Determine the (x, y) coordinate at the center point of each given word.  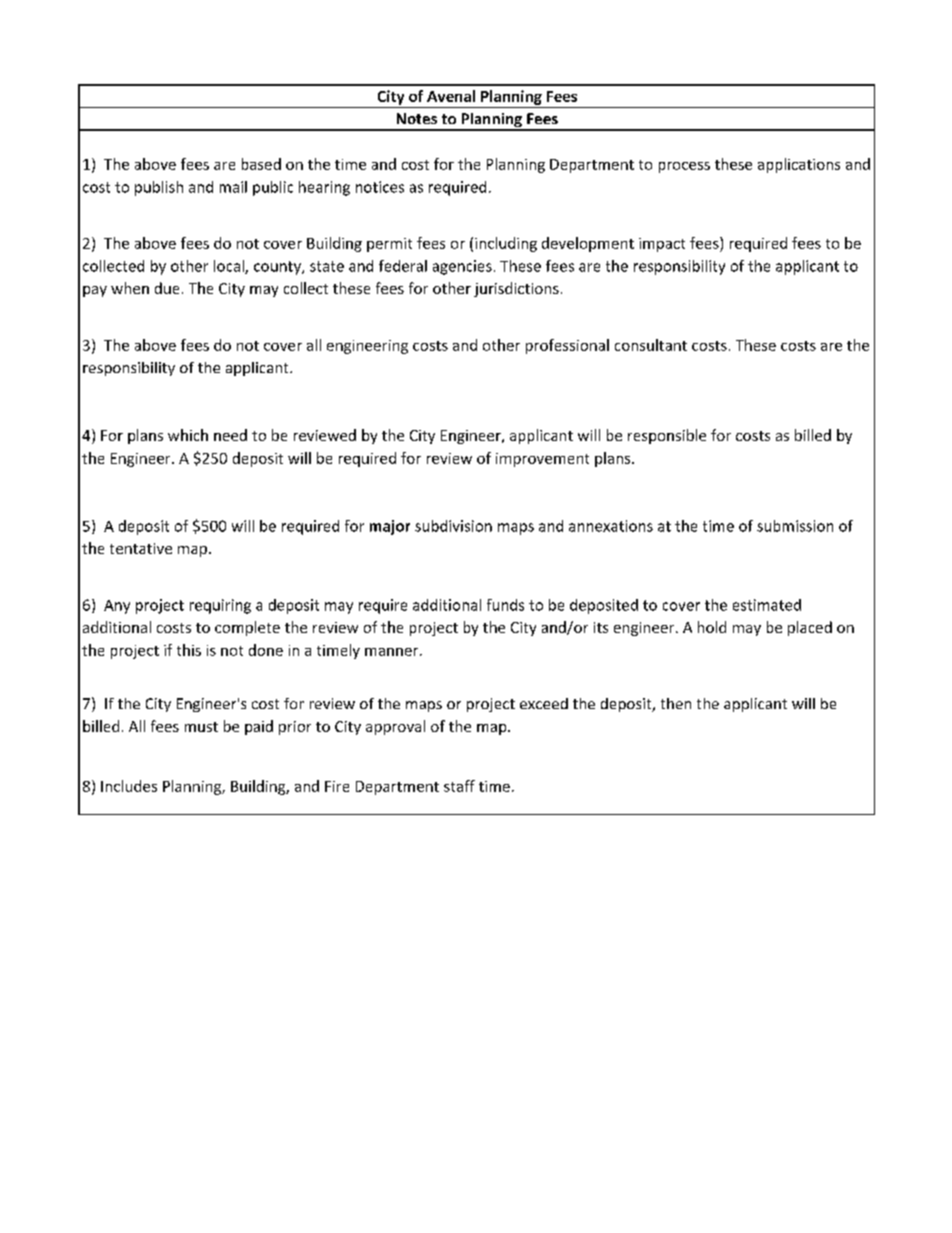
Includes (129, 786)
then (676, 703)
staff (459, 786)
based (261, 164)
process (684, 167)
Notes (417, 118)
